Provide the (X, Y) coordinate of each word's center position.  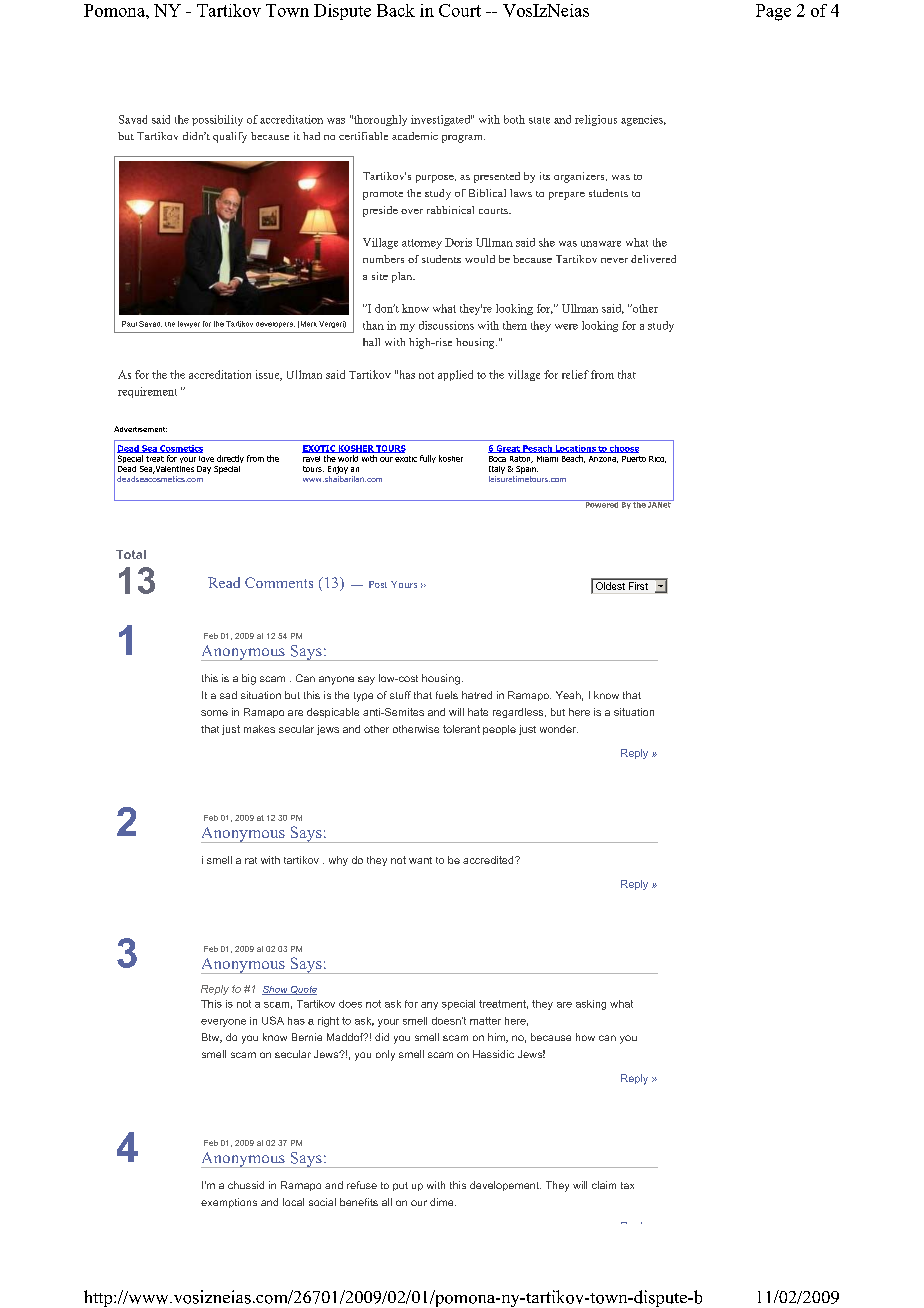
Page (773, 12)
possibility (217, 120)
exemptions (229, 1203)
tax (627, 1185)
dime (443, 1202)
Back (396, 10)
